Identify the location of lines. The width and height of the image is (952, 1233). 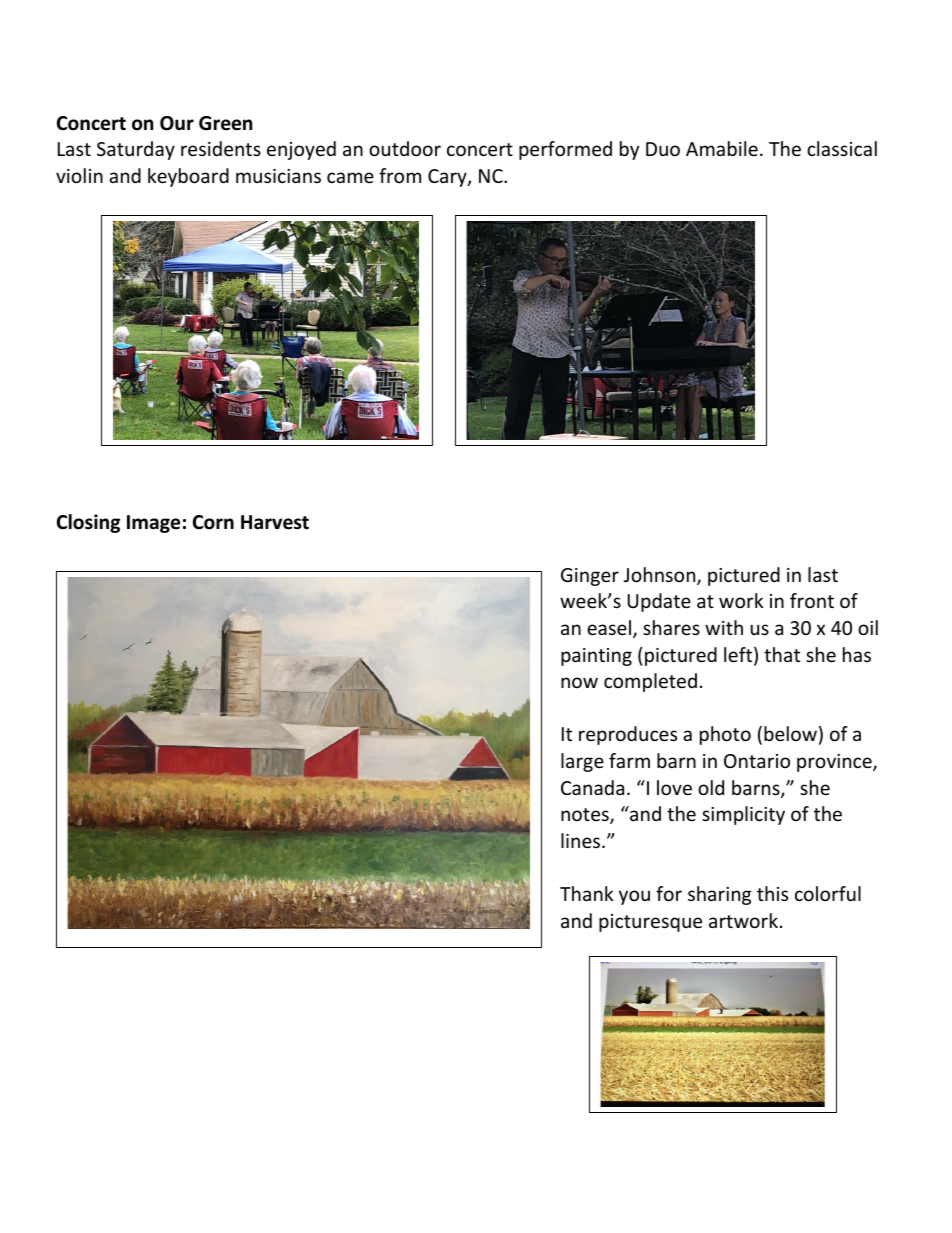
(582, 840).
